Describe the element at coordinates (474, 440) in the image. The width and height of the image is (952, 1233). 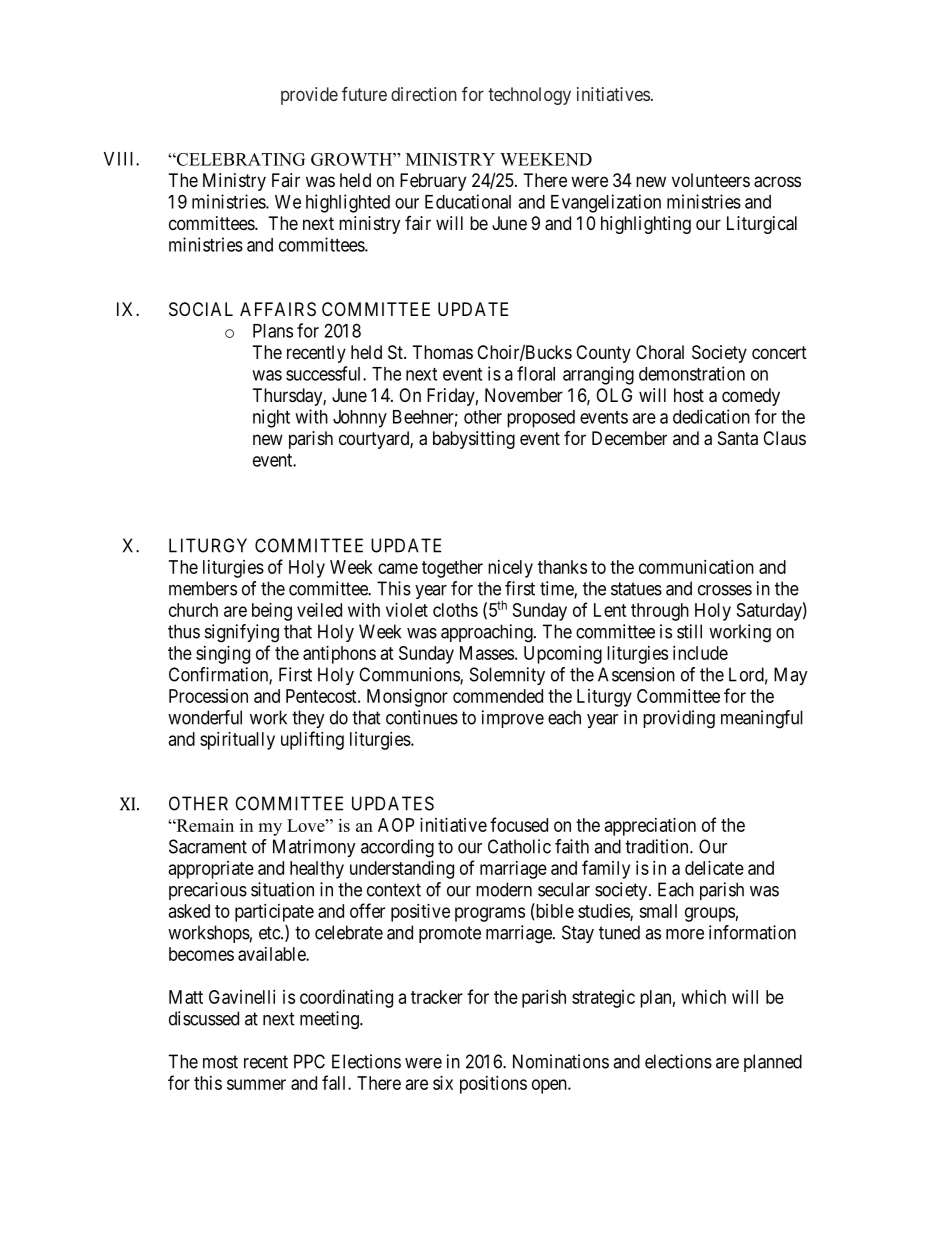
I see `babysitting` at that location.
